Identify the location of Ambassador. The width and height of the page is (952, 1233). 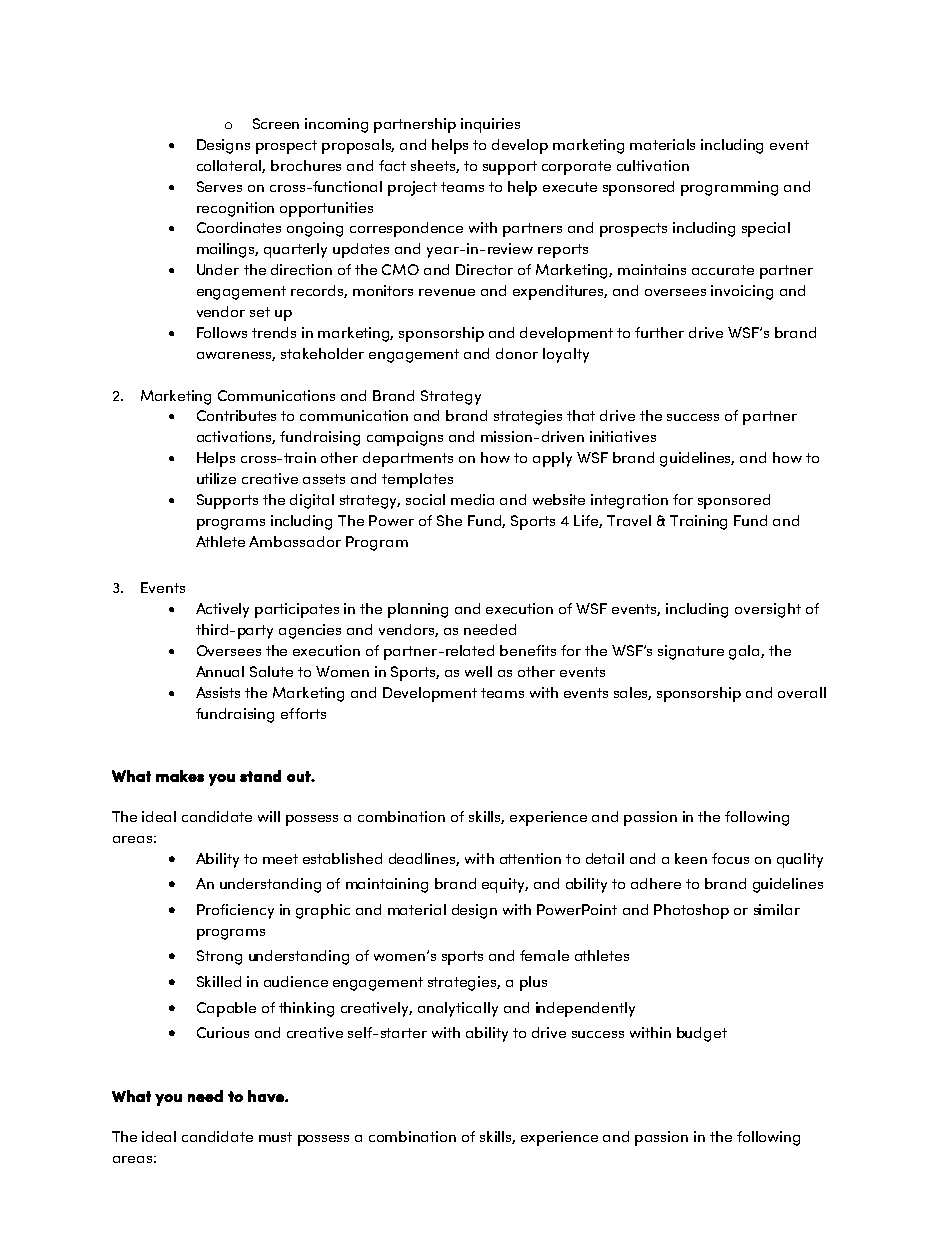
(295, 541).
